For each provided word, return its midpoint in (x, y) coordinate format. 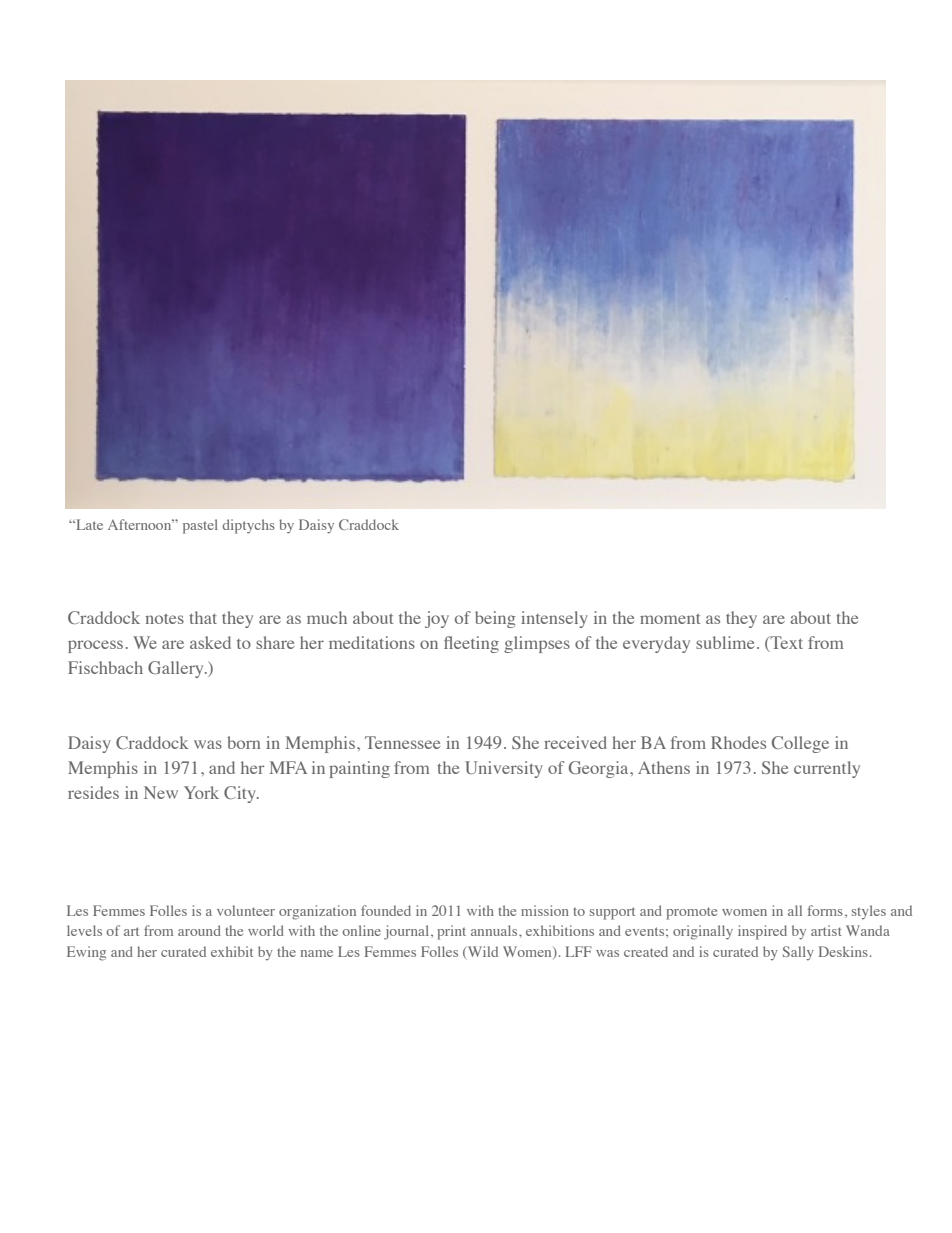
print (451, 932)
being (495, 619)
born (243, 742)
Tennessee (402, 742)
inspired (762, 932)
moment (670, 618)
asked (210, 642)
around (199, 930)
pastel (200, 526)
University (504, 769)
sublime (725, 642)
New (161, 792)
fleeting (471, 644)
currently (827, 769)
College (800, 744)
